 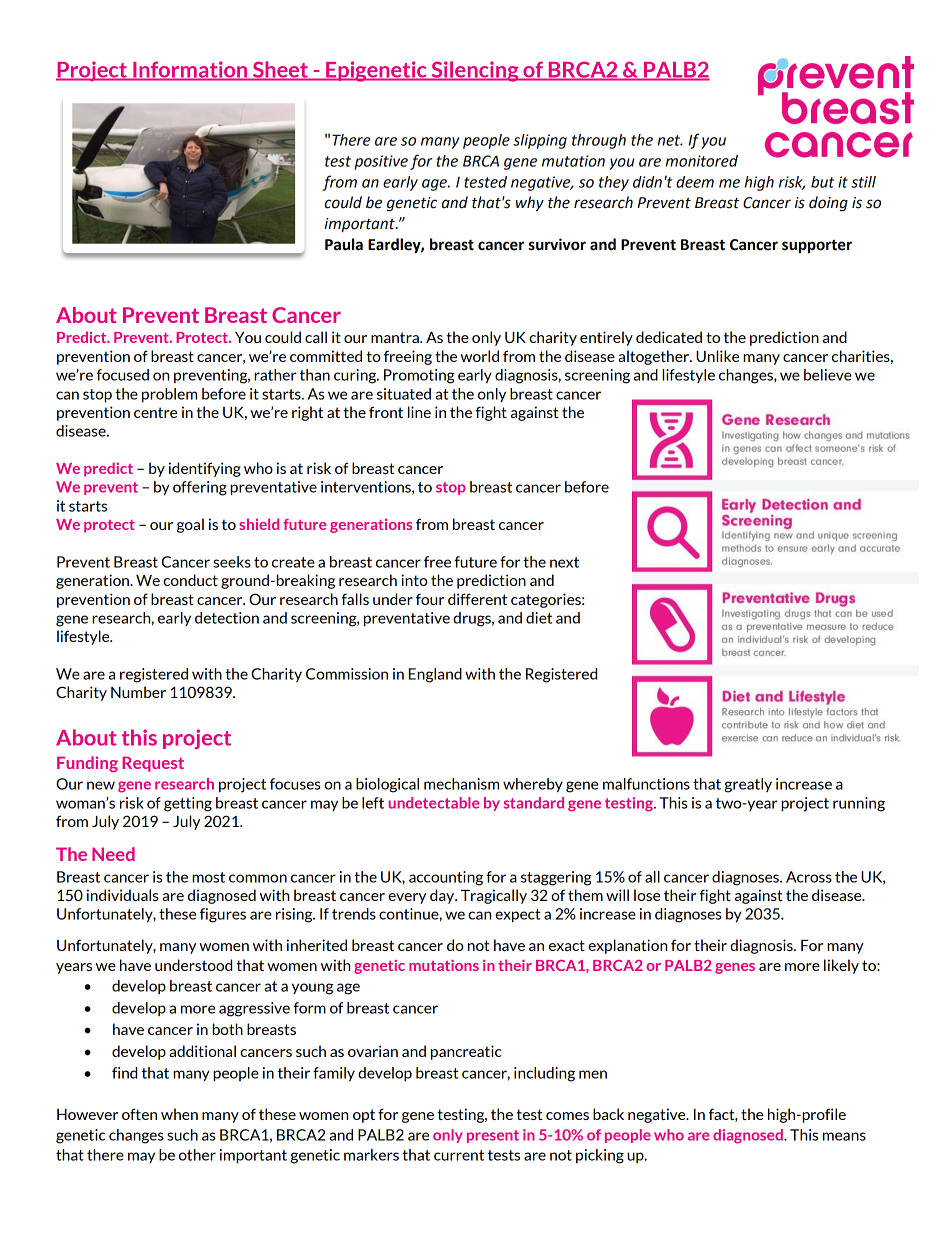 What do you see at coordinates (717, 356) in the page?
I see `Unlike` at bounding box center [717, 356].
